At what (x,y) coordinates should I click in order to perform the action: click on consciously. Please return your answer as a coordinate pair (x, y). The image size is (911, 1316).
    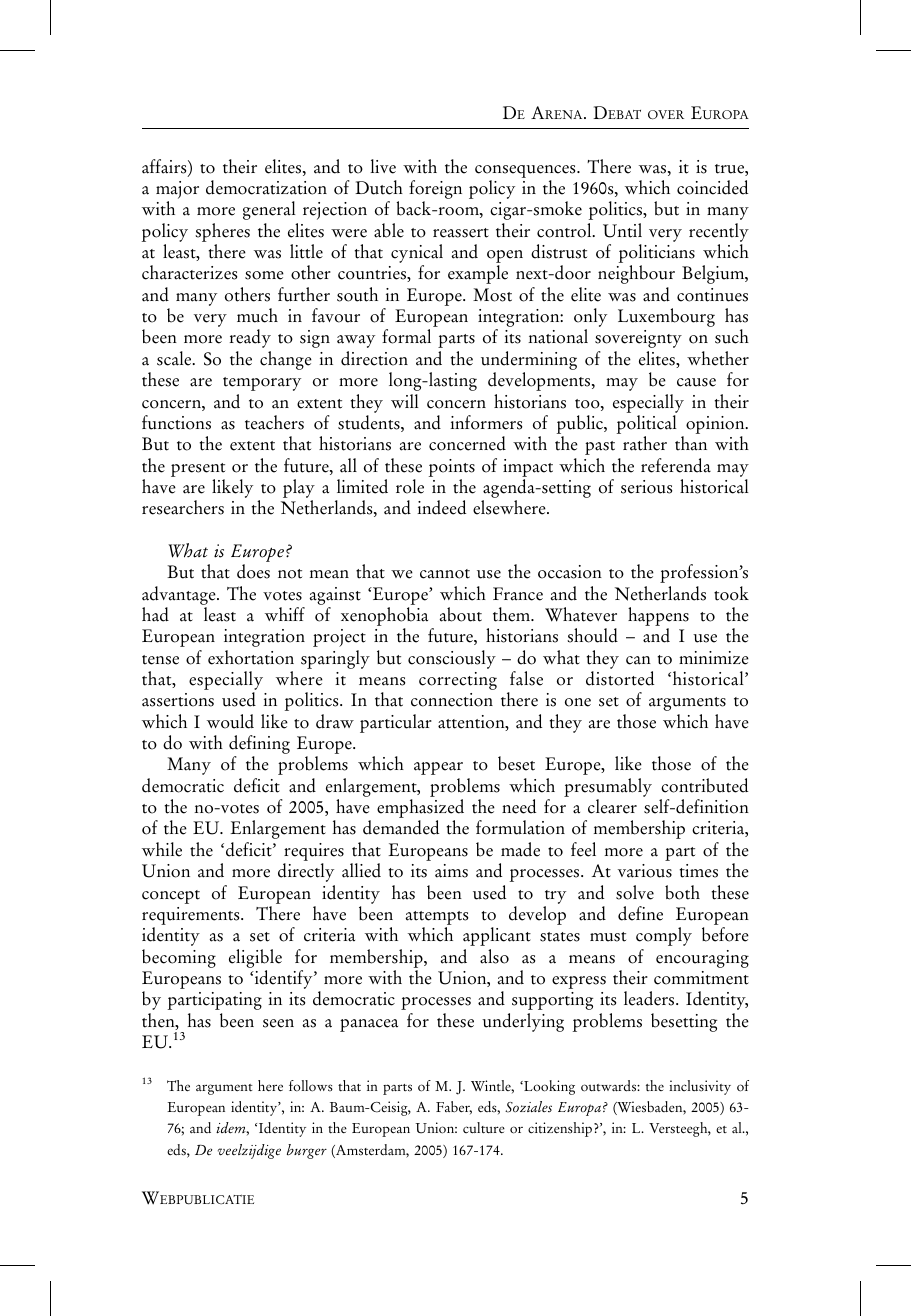
    Looking at the image, I should click on (452, 659).
